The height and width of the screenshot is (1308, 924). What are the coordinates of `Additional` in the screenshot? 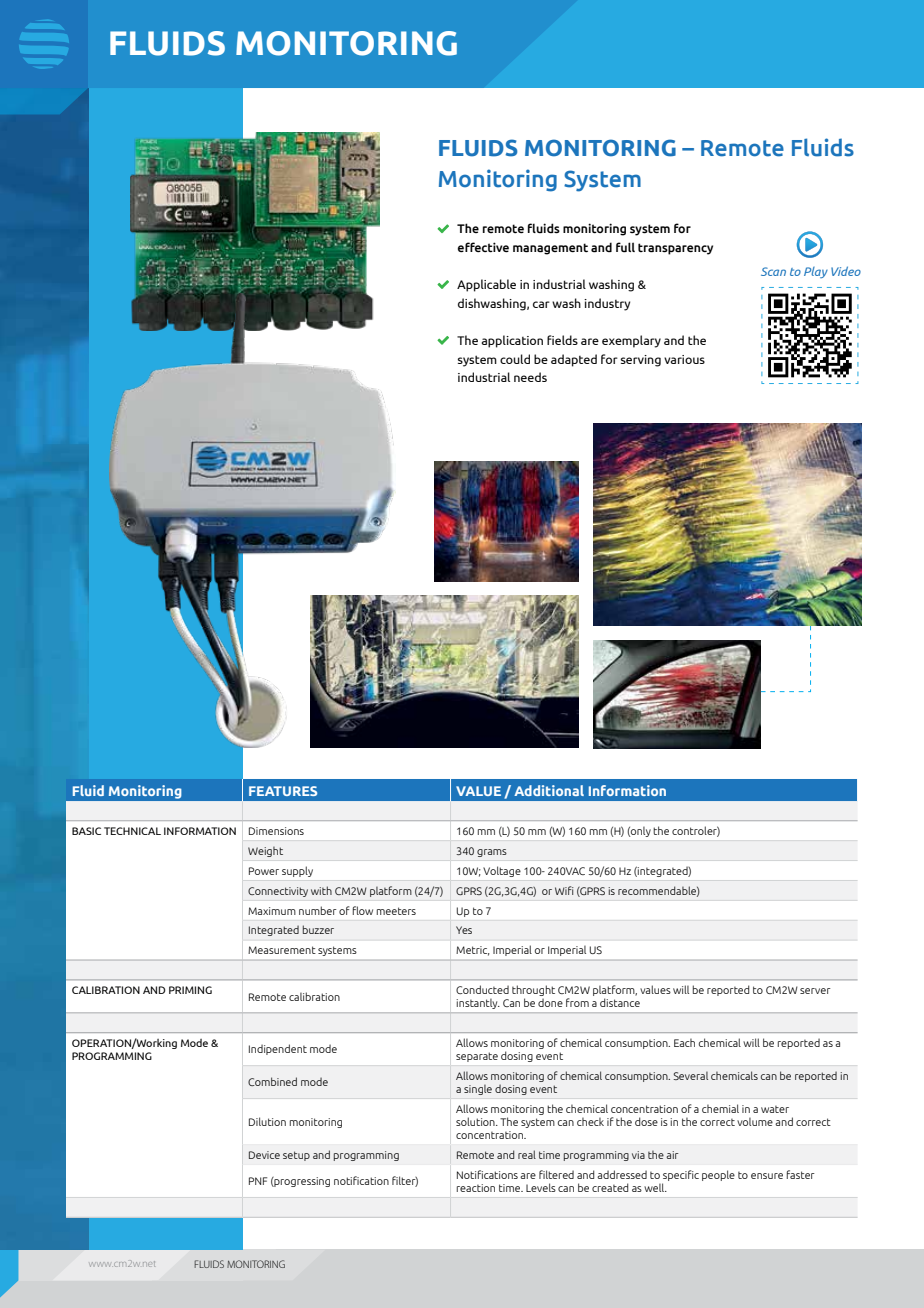 It's located at (549, 790).
